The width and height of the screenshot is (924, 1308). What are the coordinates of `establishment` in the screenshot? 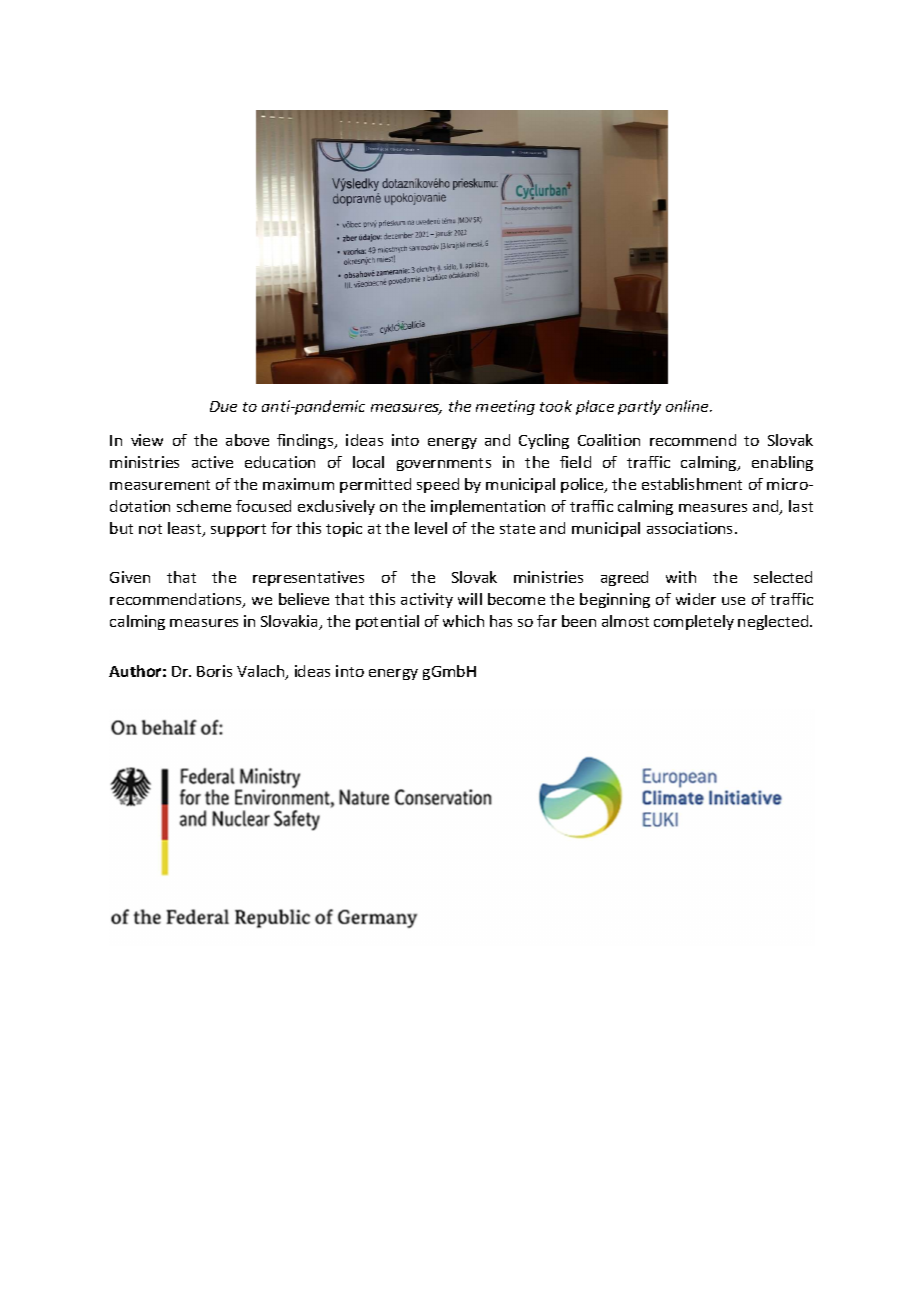 It's located at (692, 484).
